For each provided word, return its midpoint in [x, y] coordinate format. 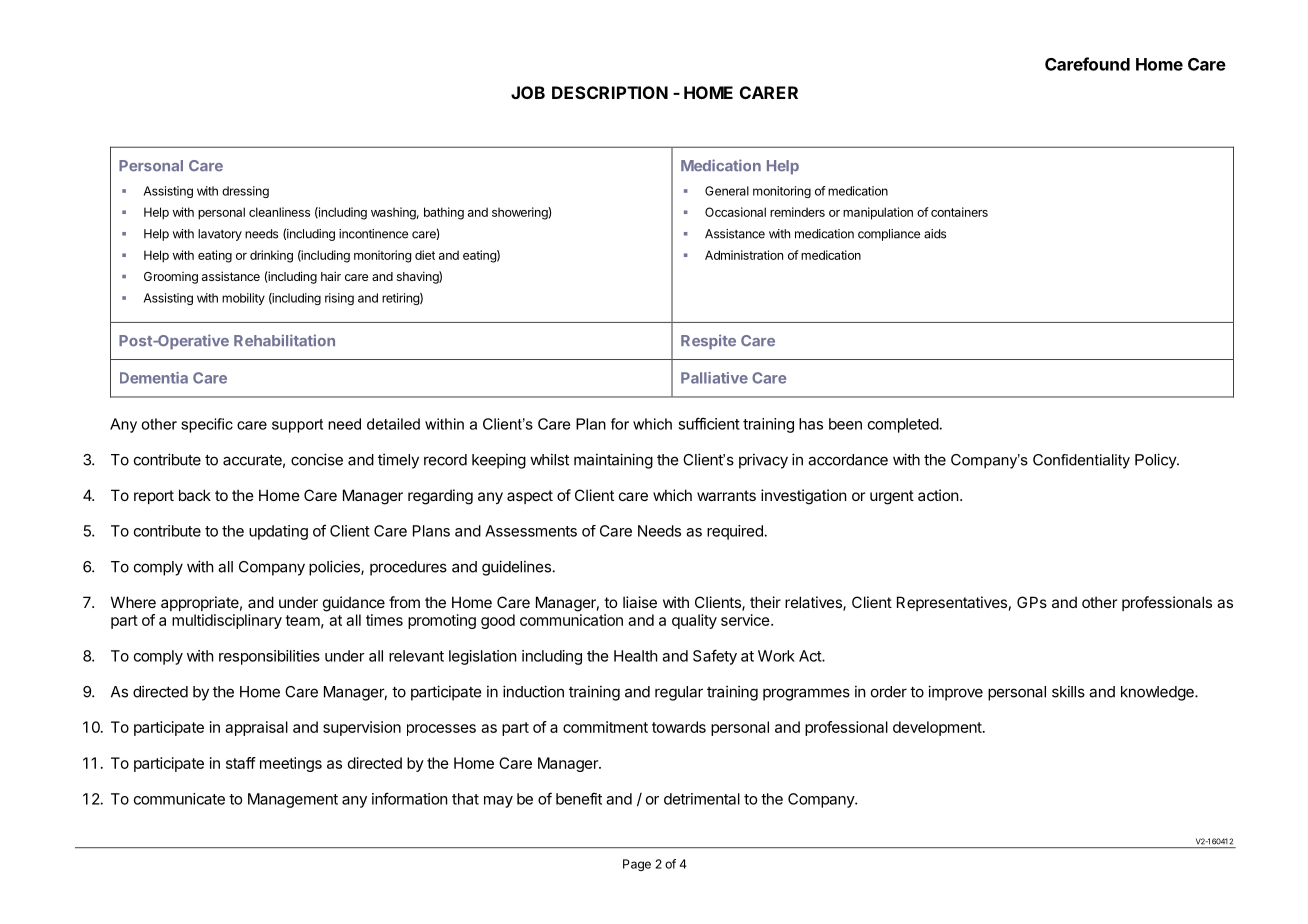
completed [904, 425]
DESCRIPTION [610, 92]
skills [1068, 691]
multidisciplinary [227, 621]
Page [637, 865]
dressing [245, 192]
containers [959, 212]
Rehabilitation [284, 340]
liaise [640, 602]
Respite [708, 342]
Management [293, 800]
